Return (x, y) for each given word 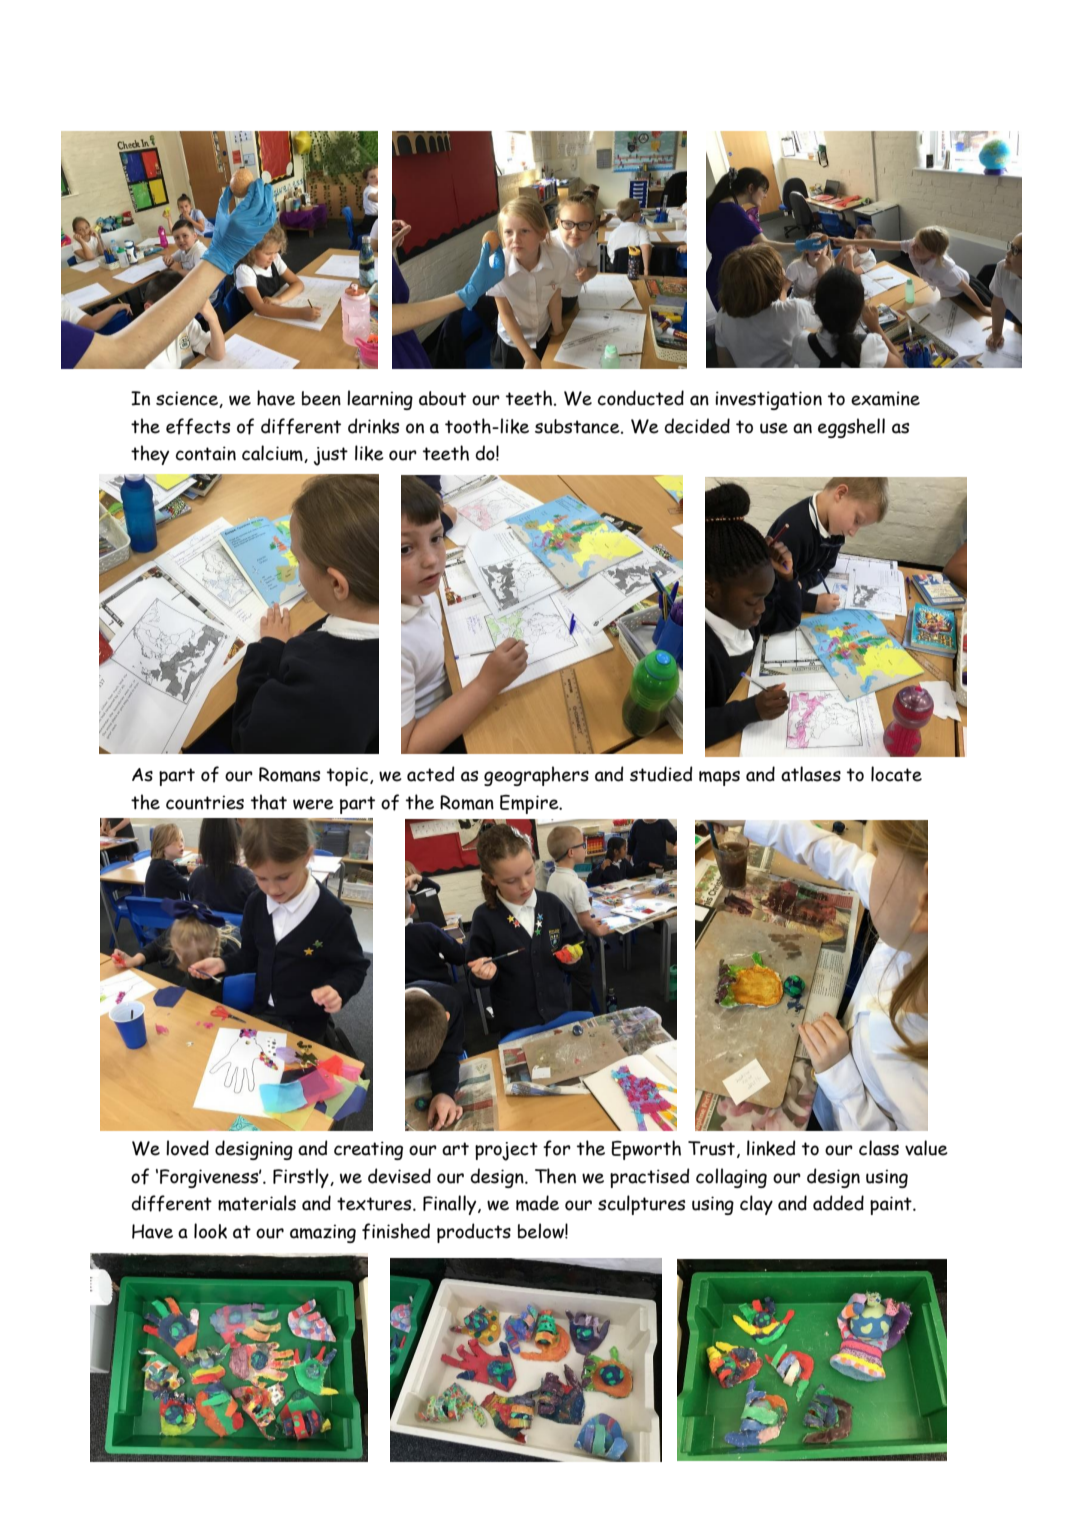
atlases (811, 774)
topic (349, 776)
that (269, 802)
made (537, 1203)
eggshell (851, 428)
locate (896, 774)
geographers (536, 776)
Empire (530, 804)
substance (578, 426)
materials (257, 1203)
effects (198, 426)
